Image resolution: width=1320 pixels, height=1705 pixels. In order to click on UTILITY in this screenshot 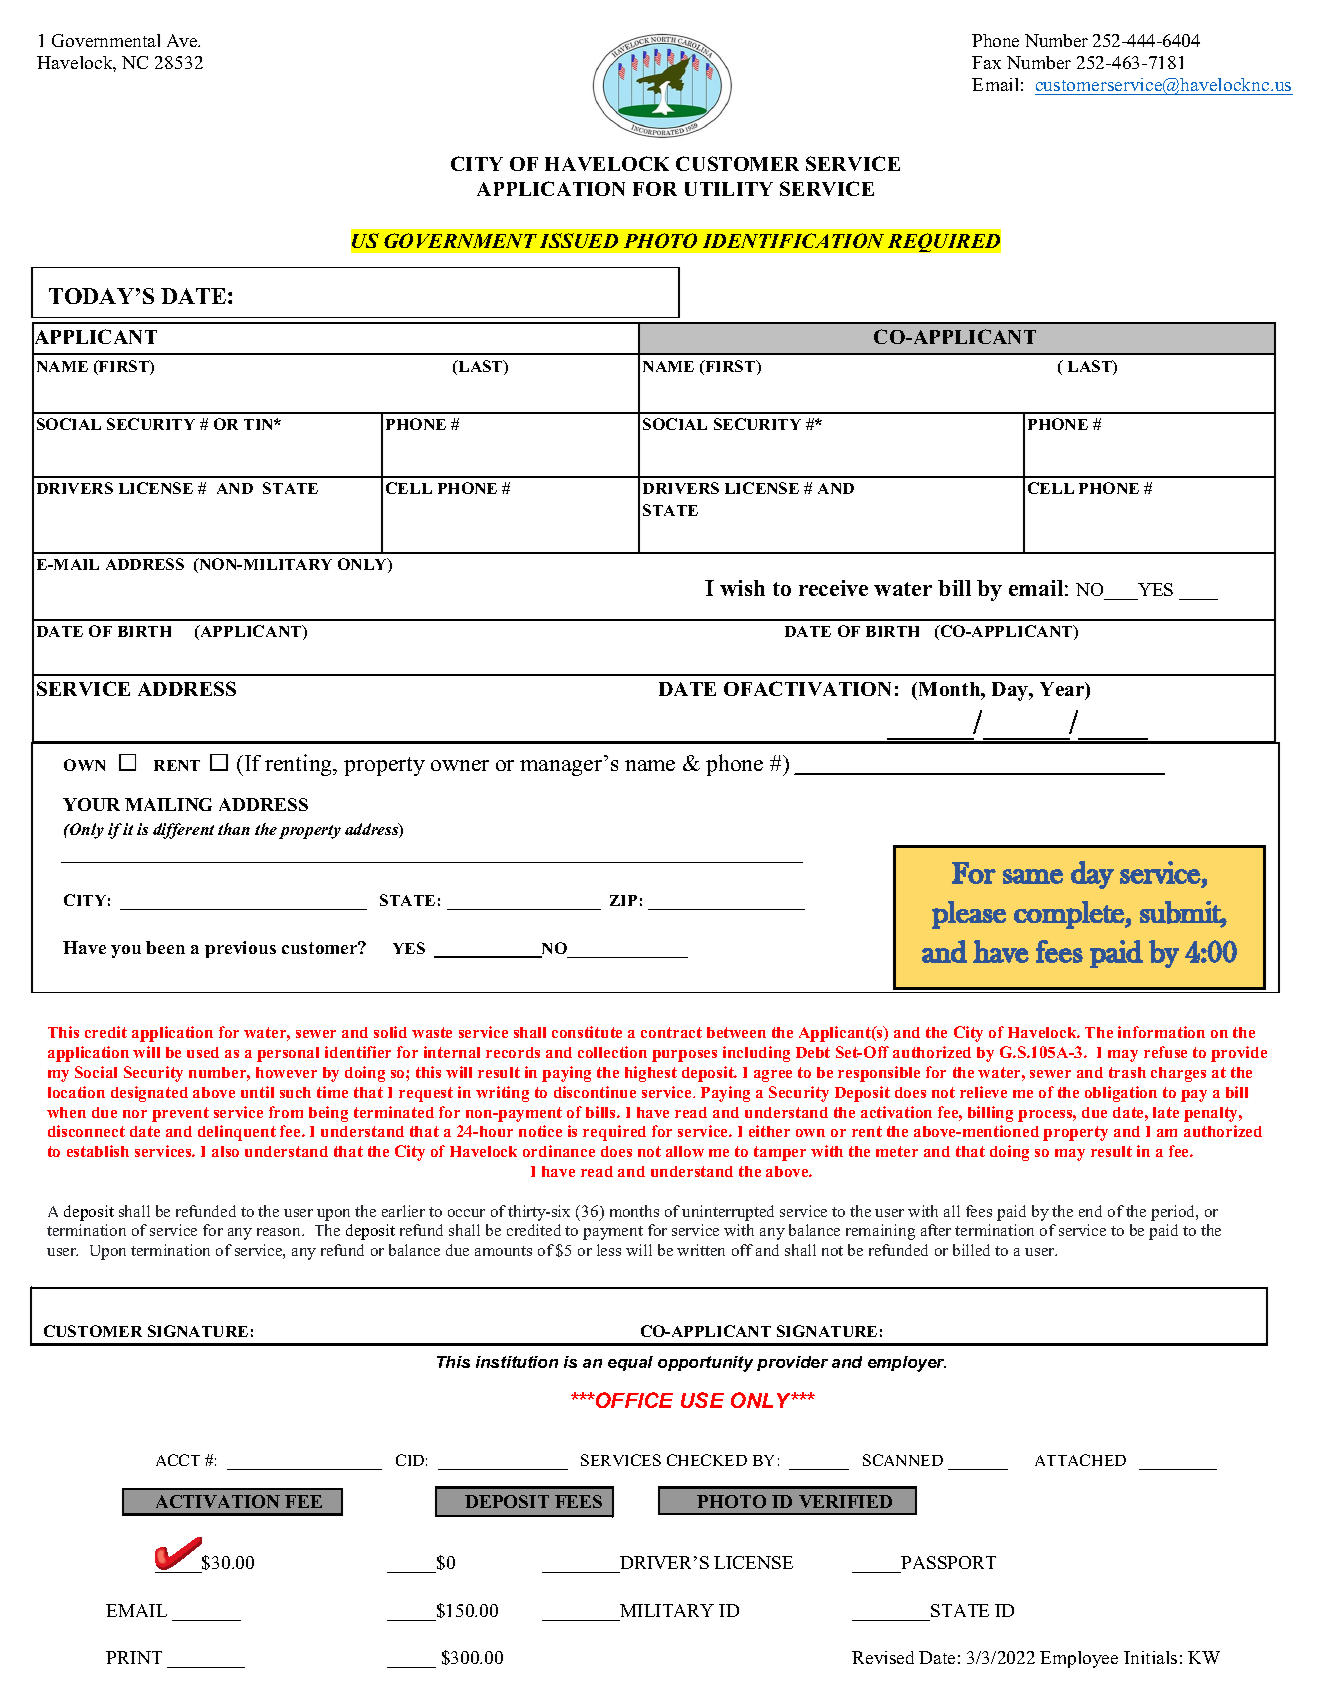, I will do `click(729, 189)`.
